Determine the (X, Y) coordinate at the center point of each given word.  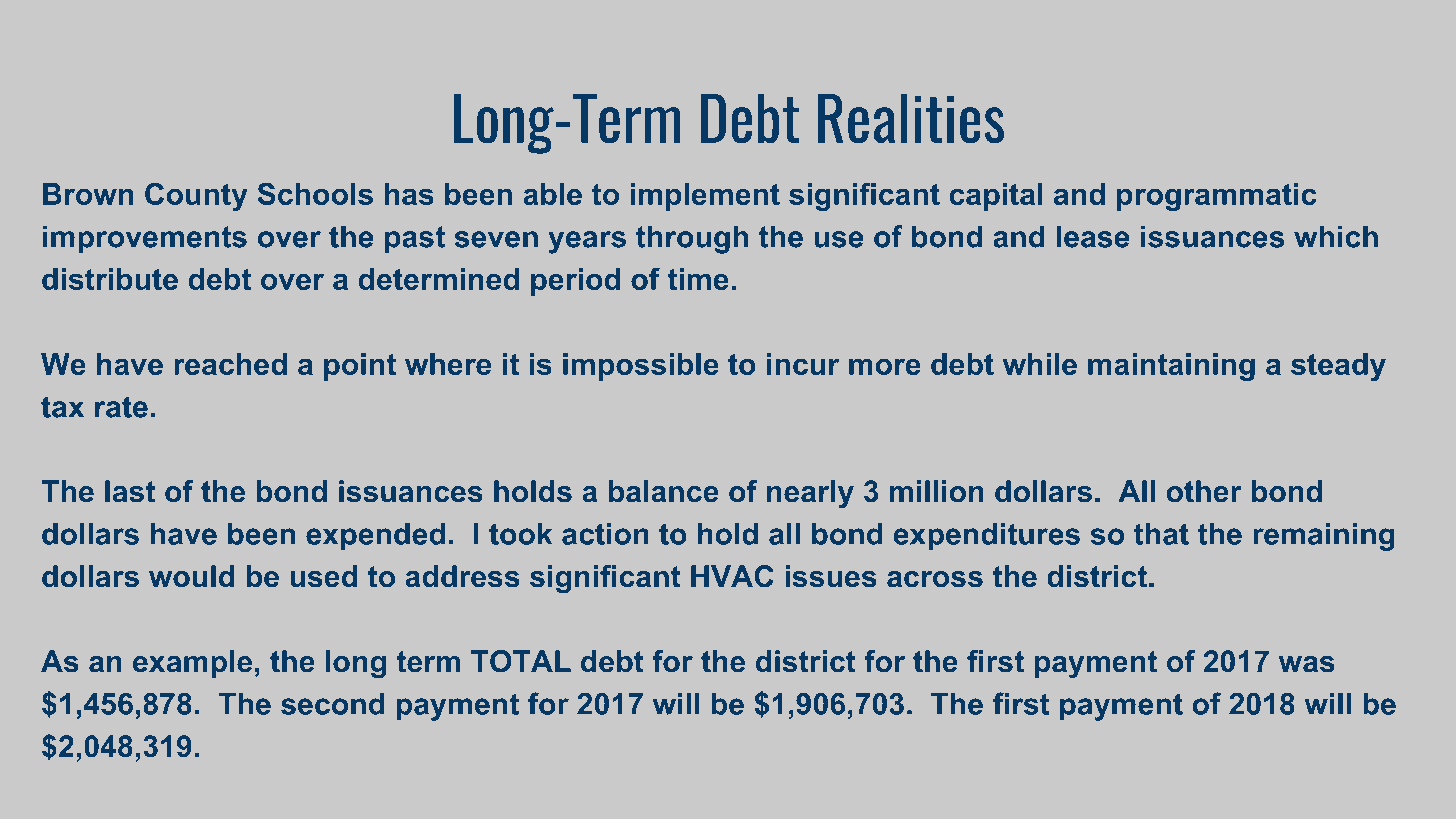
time (698, 279)
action (605, 534)
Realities (911, 118)
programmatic (1216, 197)
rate (121, 407)
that (1161, 534)
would (192, 576)
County (196, 197)
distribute (110, 279)
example (192, 664)
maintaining (1171, 367)
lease (1093, 236)
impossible (641, 367)
